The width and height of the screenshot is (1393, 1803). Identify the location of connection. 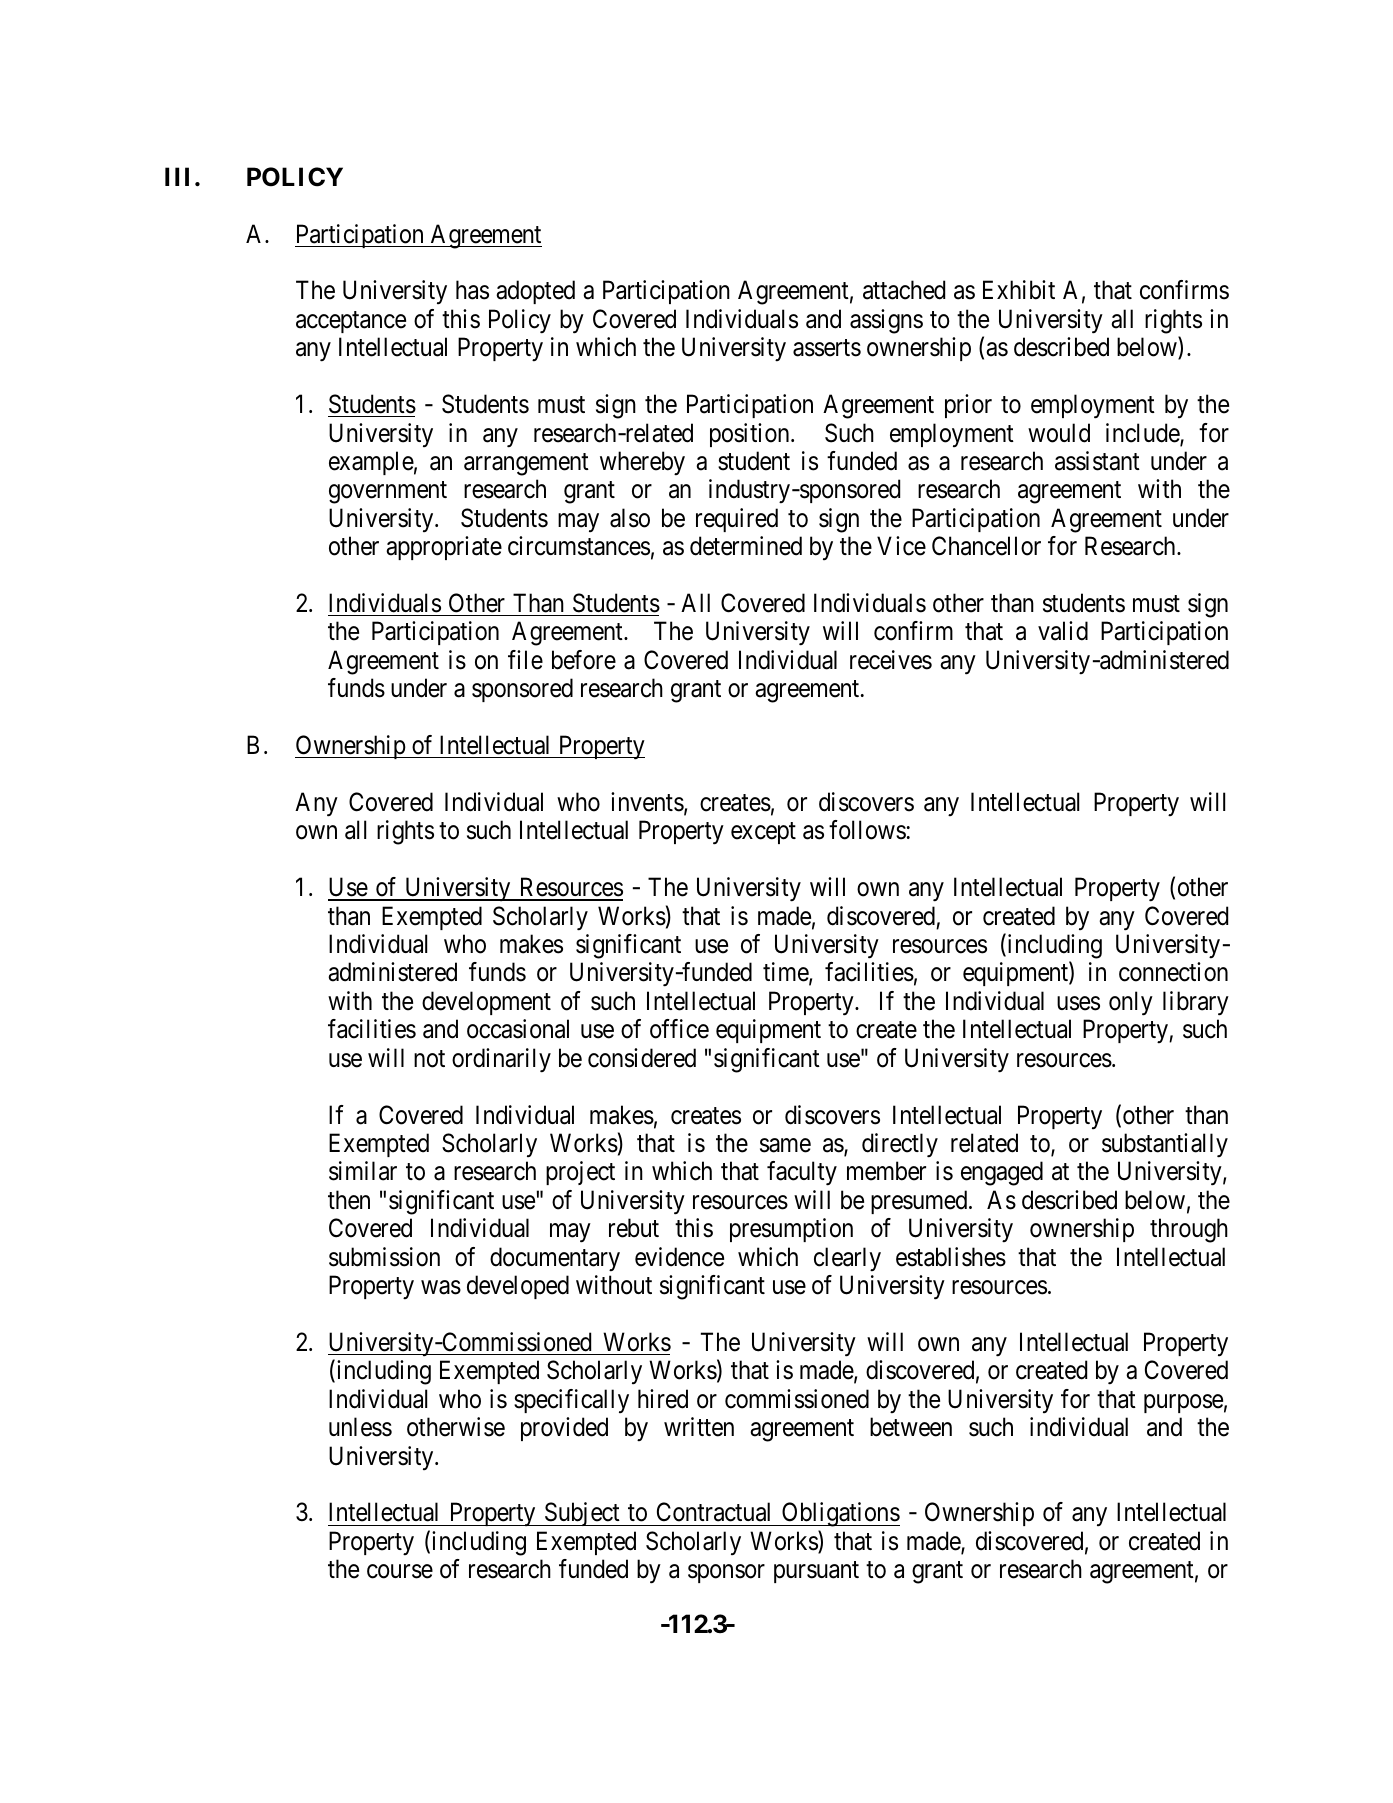
(1173, 972).
